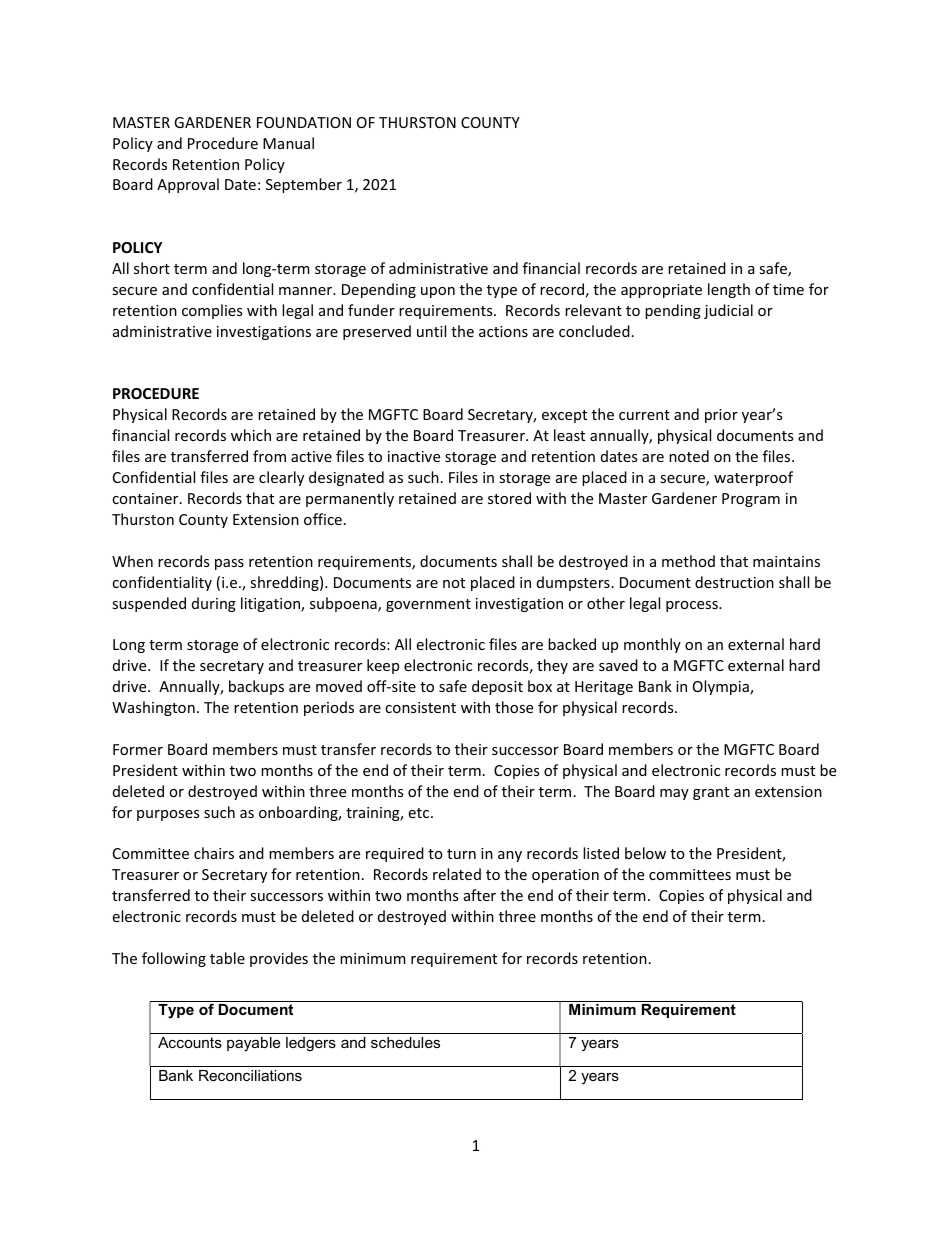 This screenshot has width=952, height=1233. Describe the element at coordinates (190, 1042) in the screenshot. I see `Accounts` at that location.
